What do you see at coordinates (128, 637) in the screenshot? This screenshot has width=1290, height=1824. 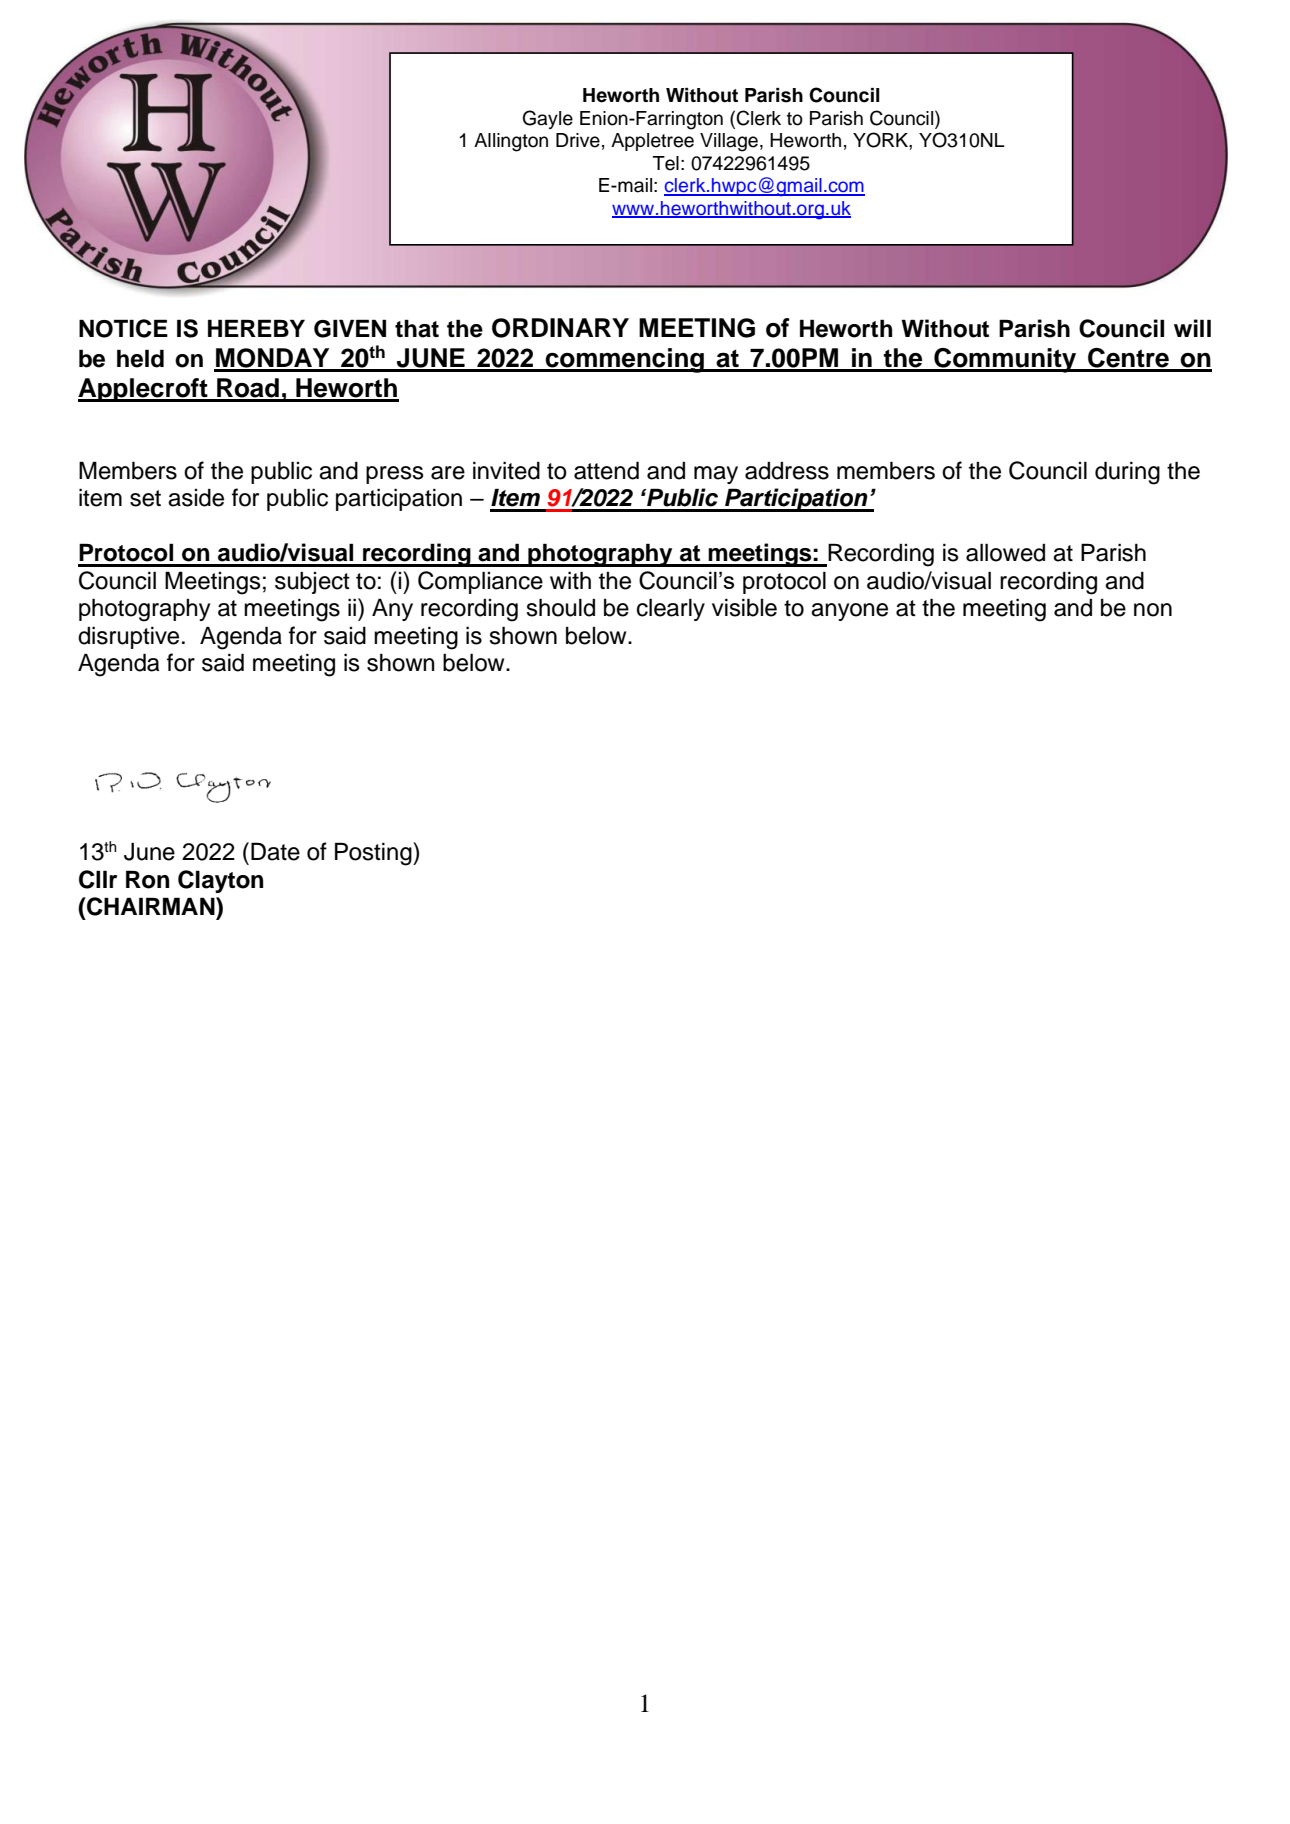 I see `disruptive` at bounding box center [128, 637].
